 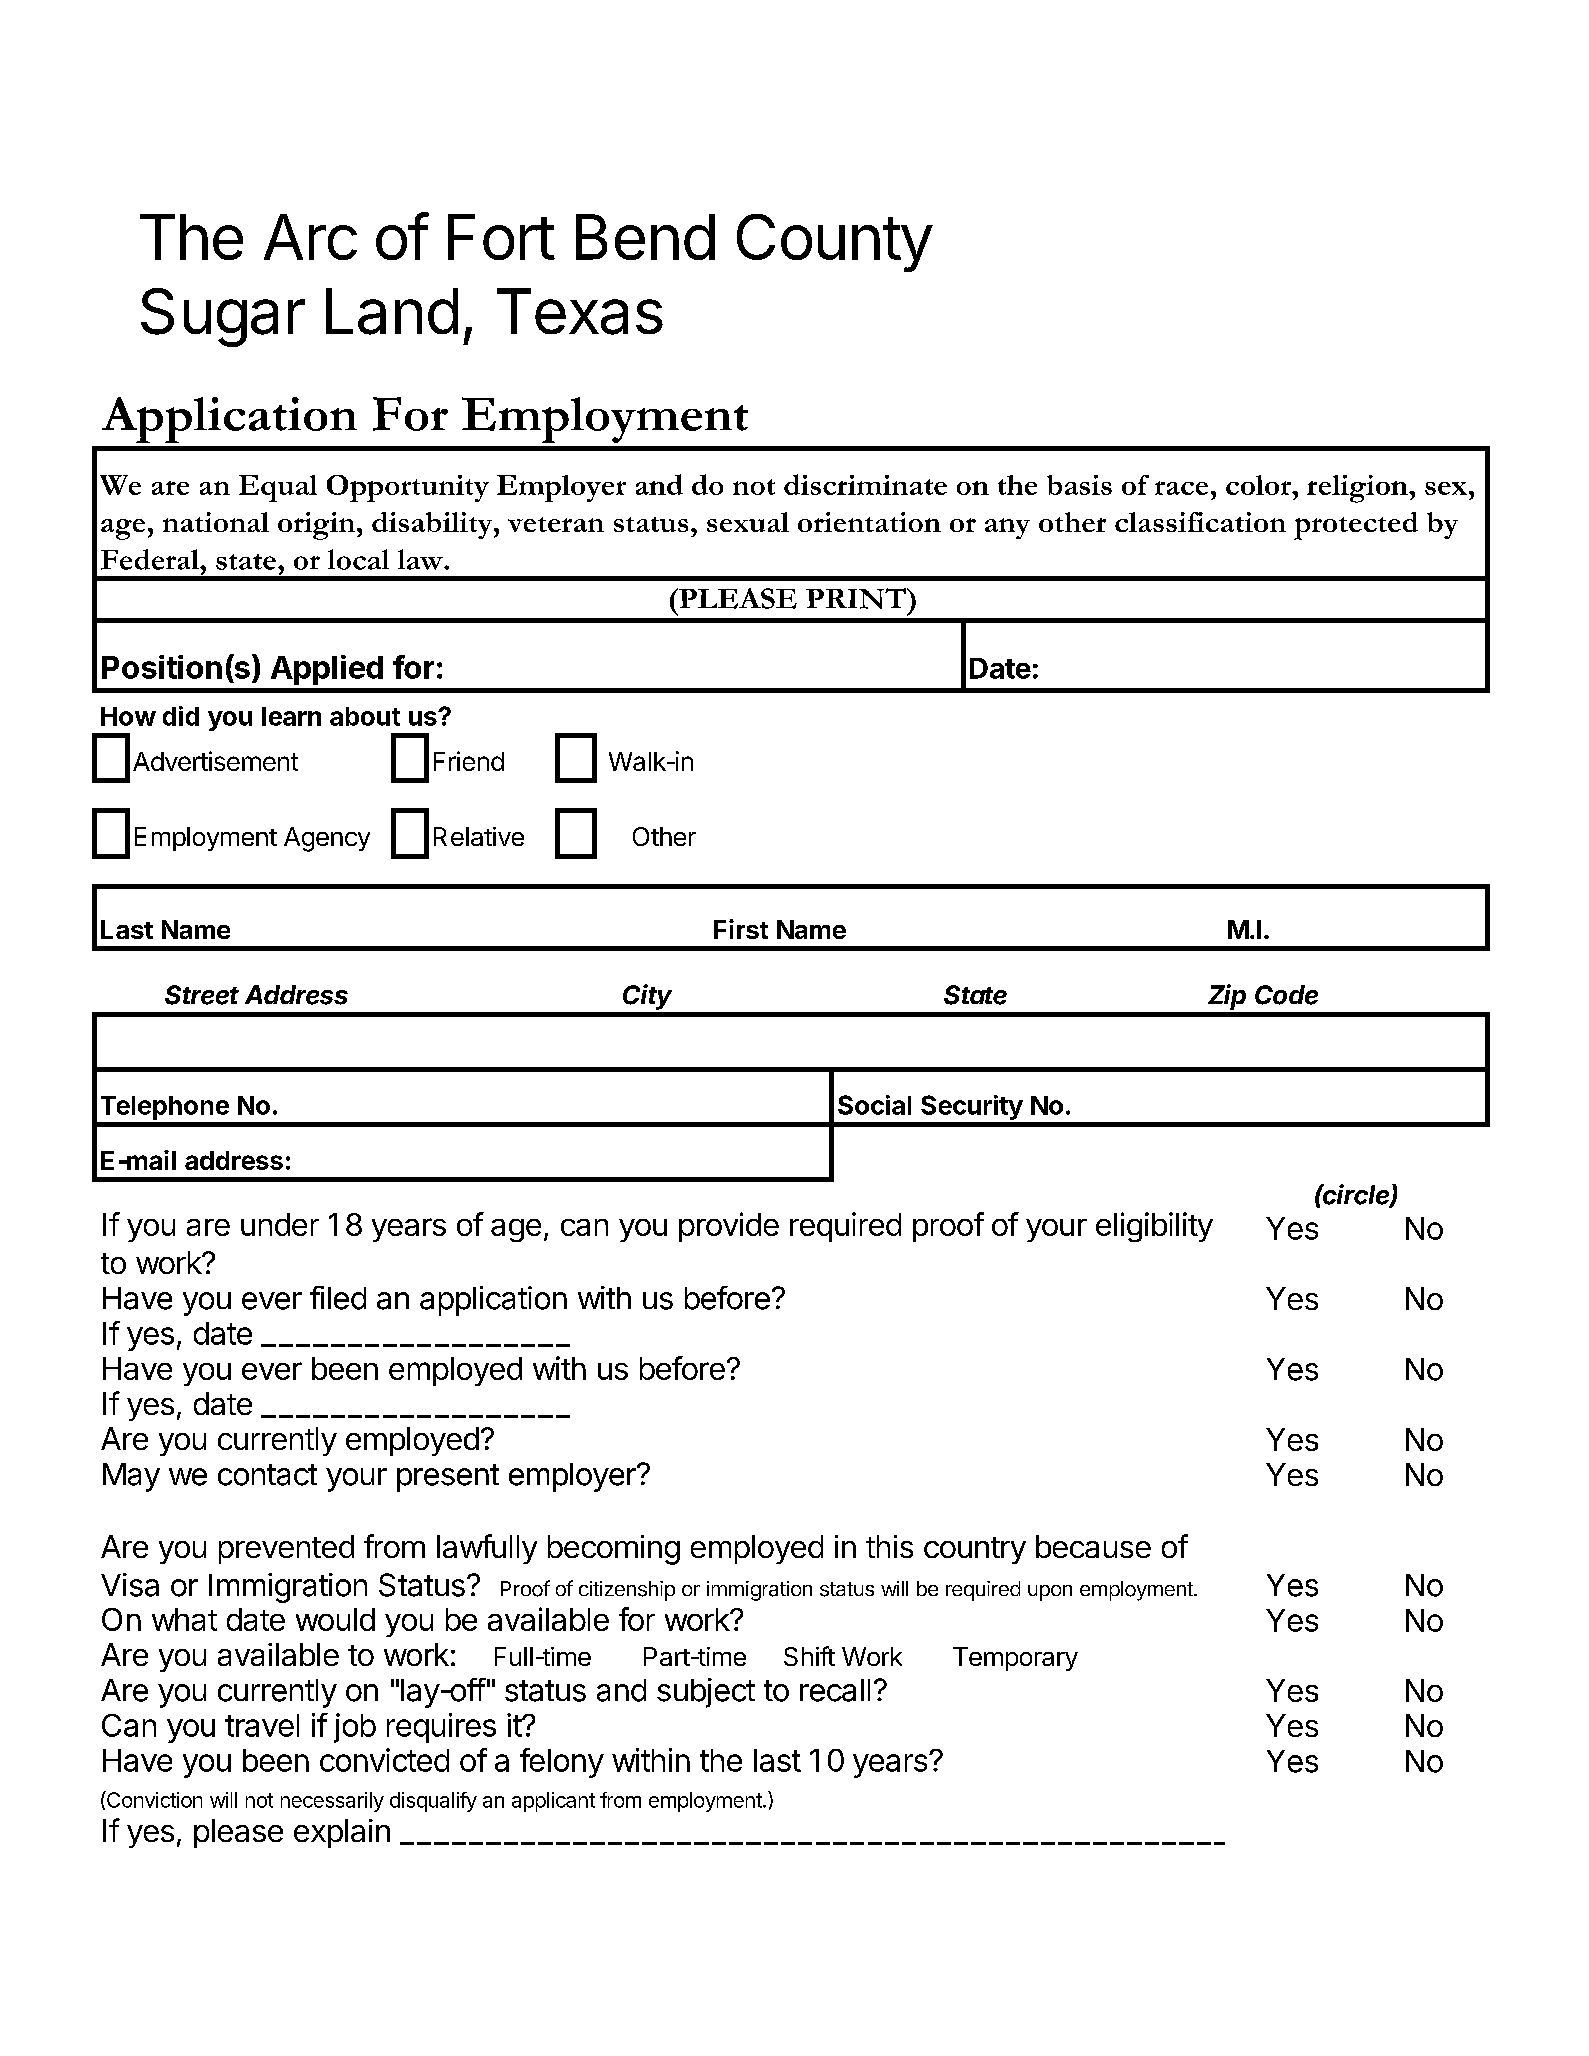 I want to click on PRINT, so click(x=857, y=598).
